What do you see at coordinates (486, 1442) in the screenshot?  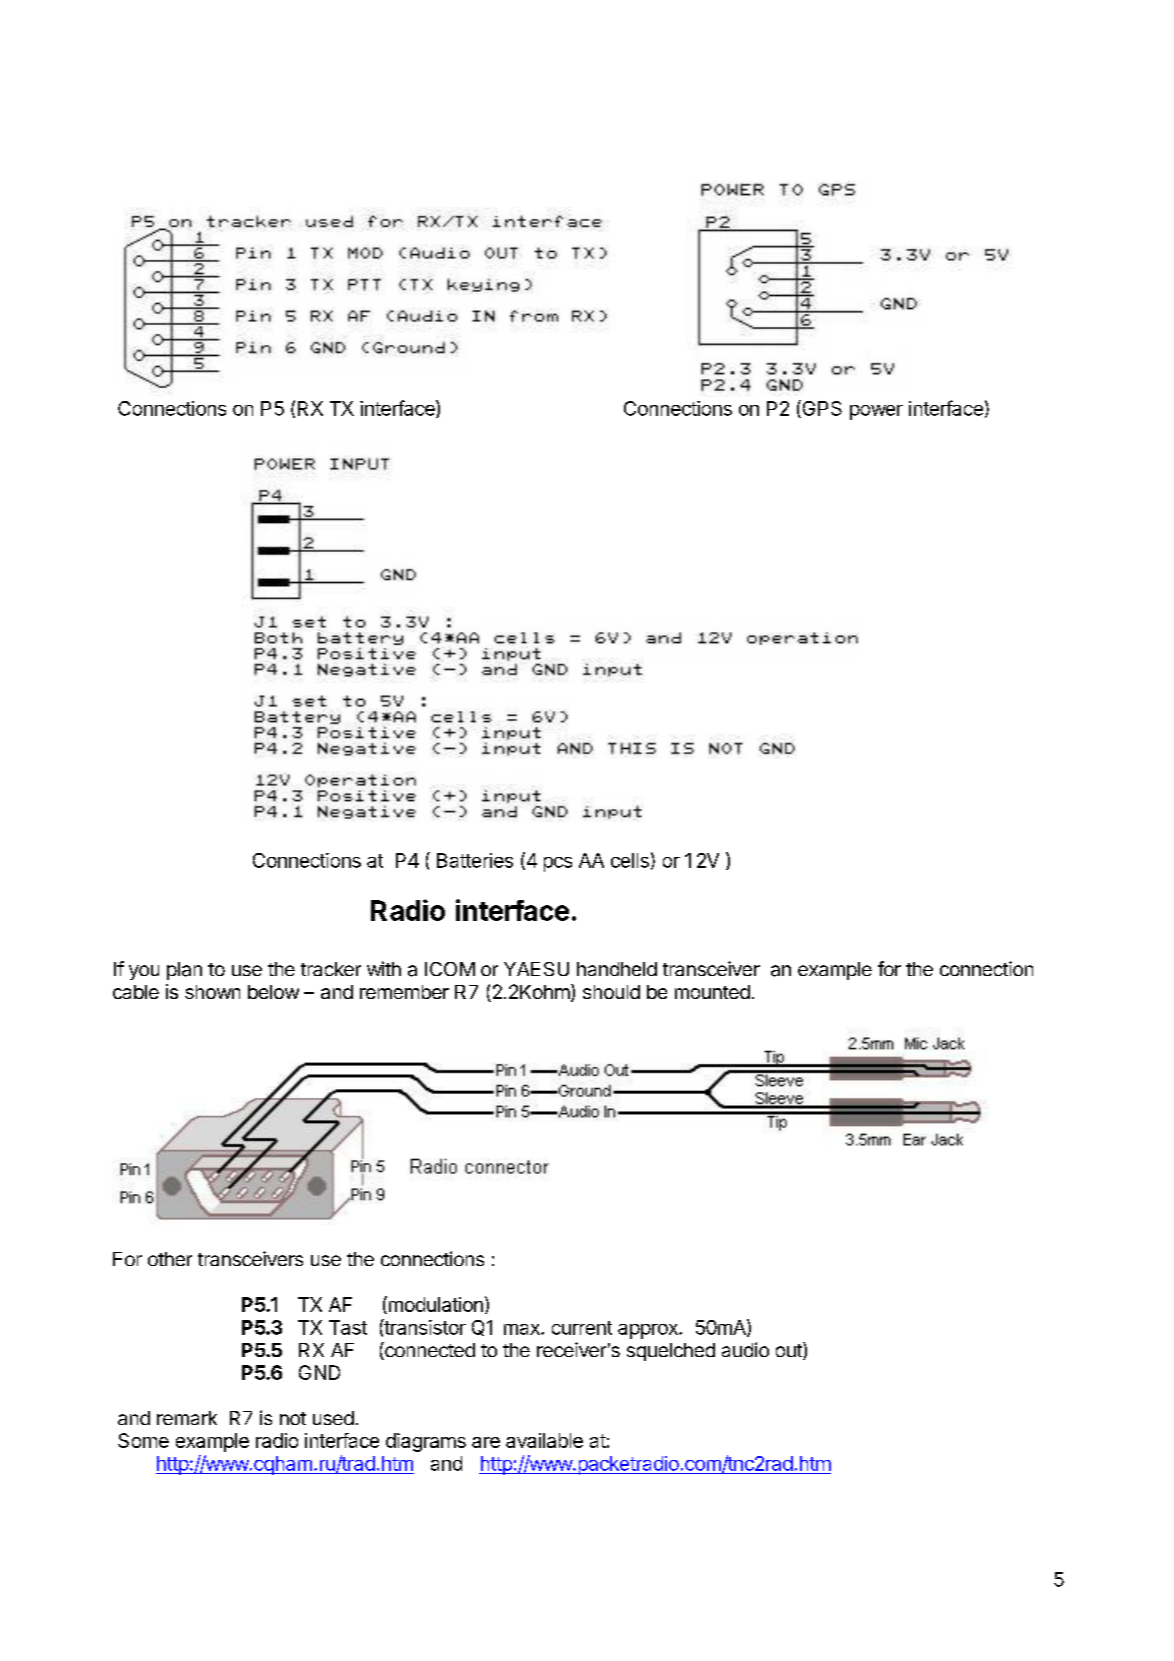 I see `are` at bounding box center [486, 1442].
